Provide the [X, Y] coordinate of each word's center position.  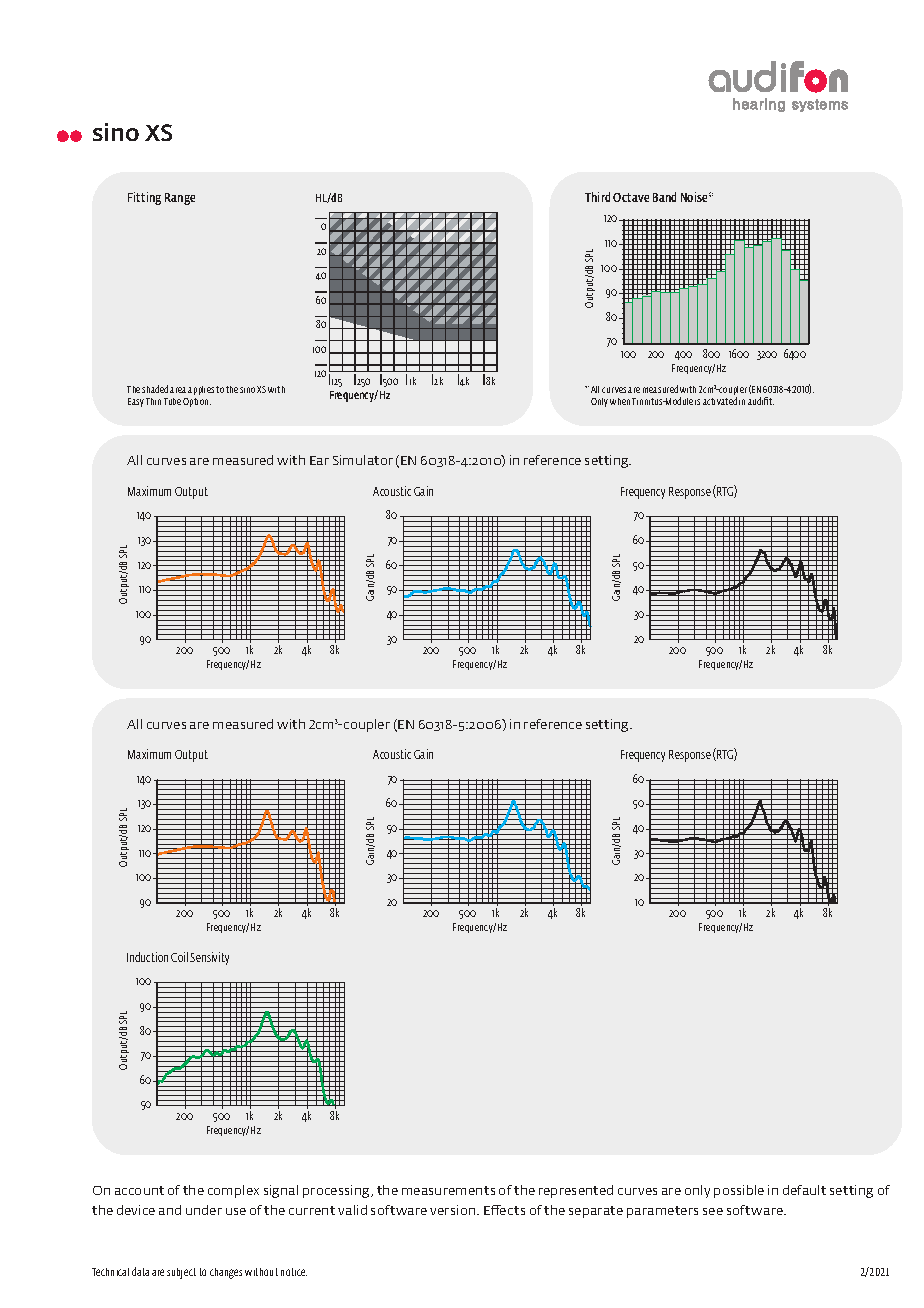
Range [180, 199]
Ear [319, 460]
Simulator [363, 460]
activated [720, 401]
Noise [695, 197]
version [454, 1210]
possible [739, 1191]
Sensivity [209, 958]
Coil [179, 957]
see [713, 1211]
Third [597, 197]
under [204, 1210]
